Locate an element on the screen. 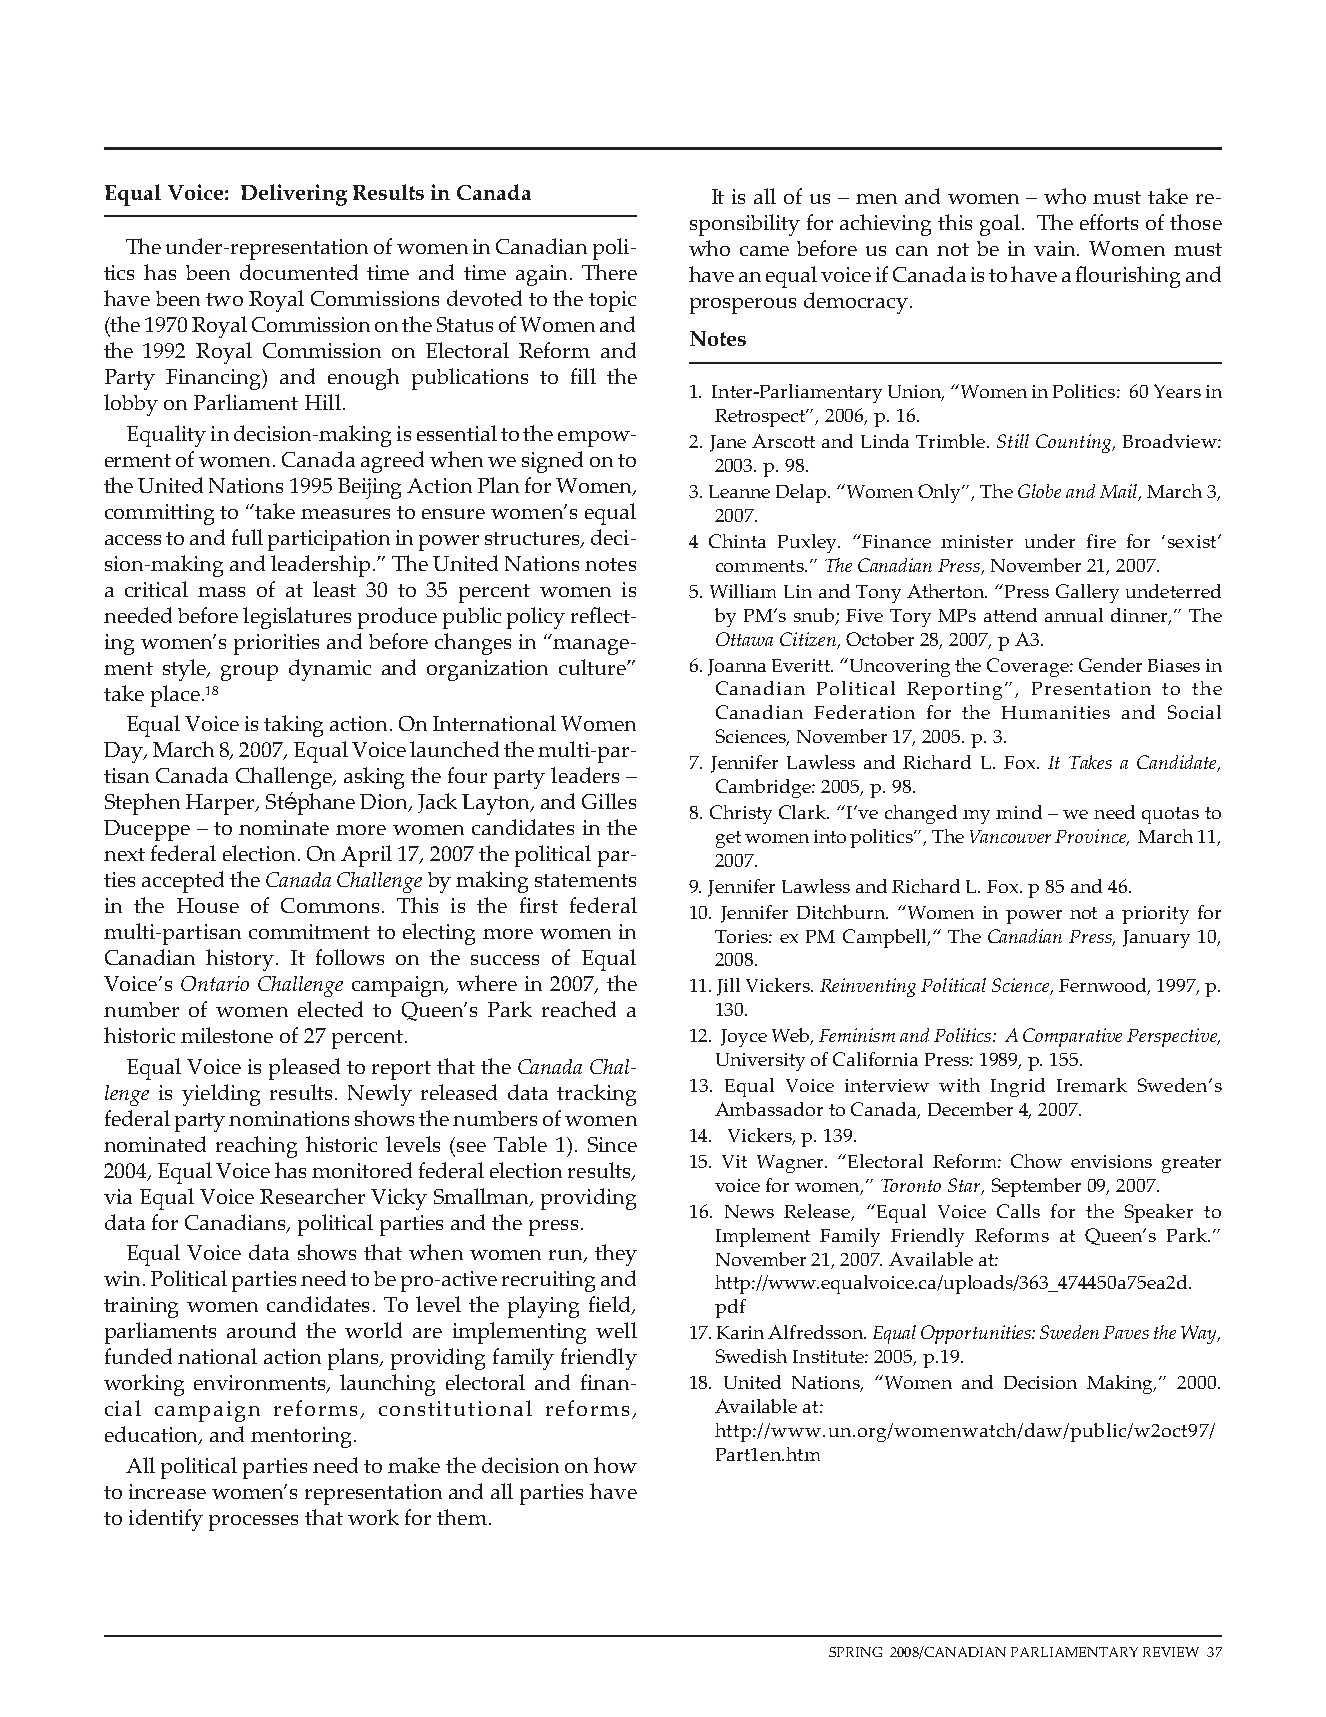 This screenshot has height=1717, width=1326. SPRING is located at coordinates (855, 1652).
